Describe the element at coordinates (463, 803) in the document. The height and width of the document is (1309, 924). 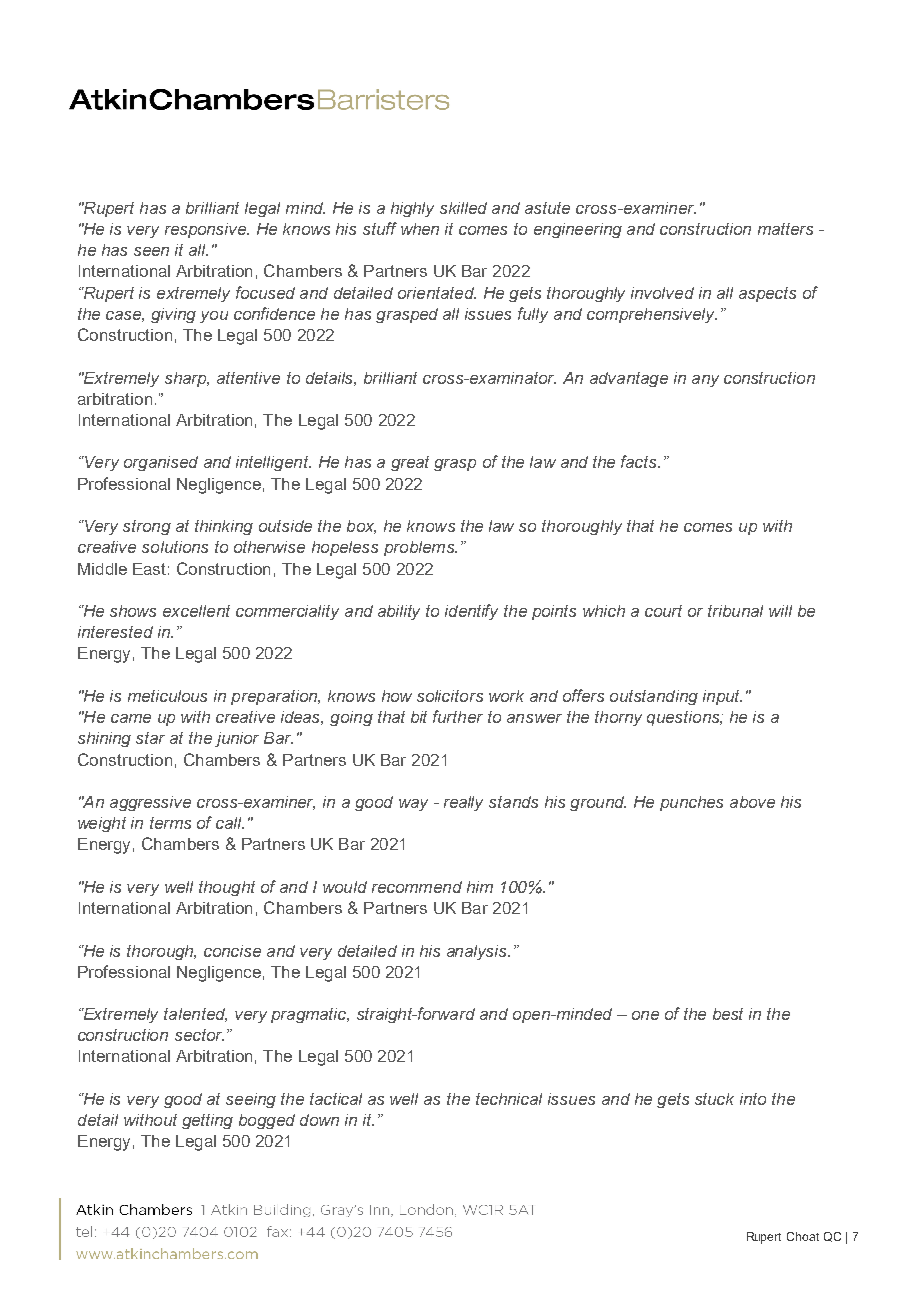
I see `really` at that location.
